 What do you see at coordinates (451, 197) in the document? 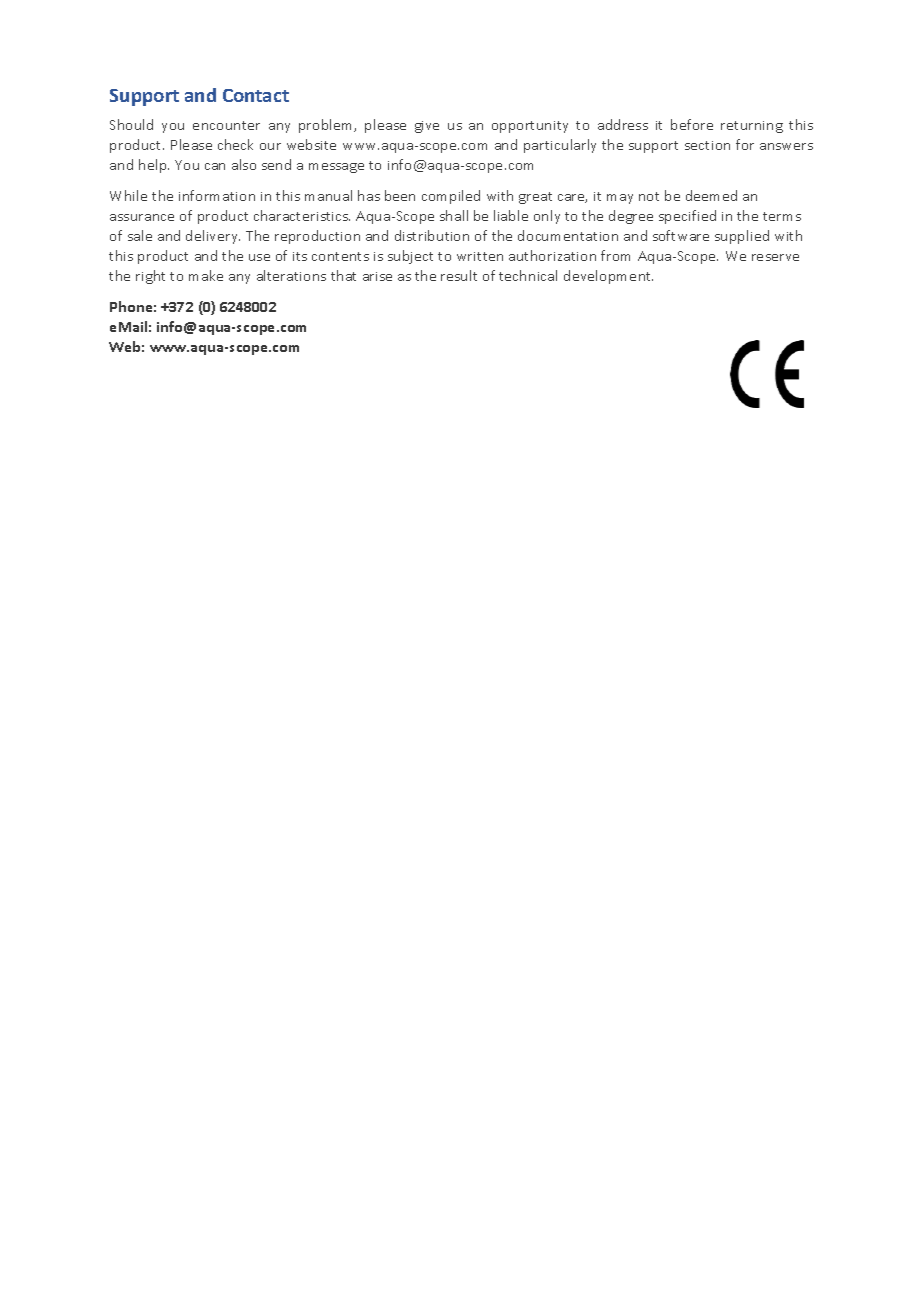
I see `compiled` at bounding box center [451, 197].
